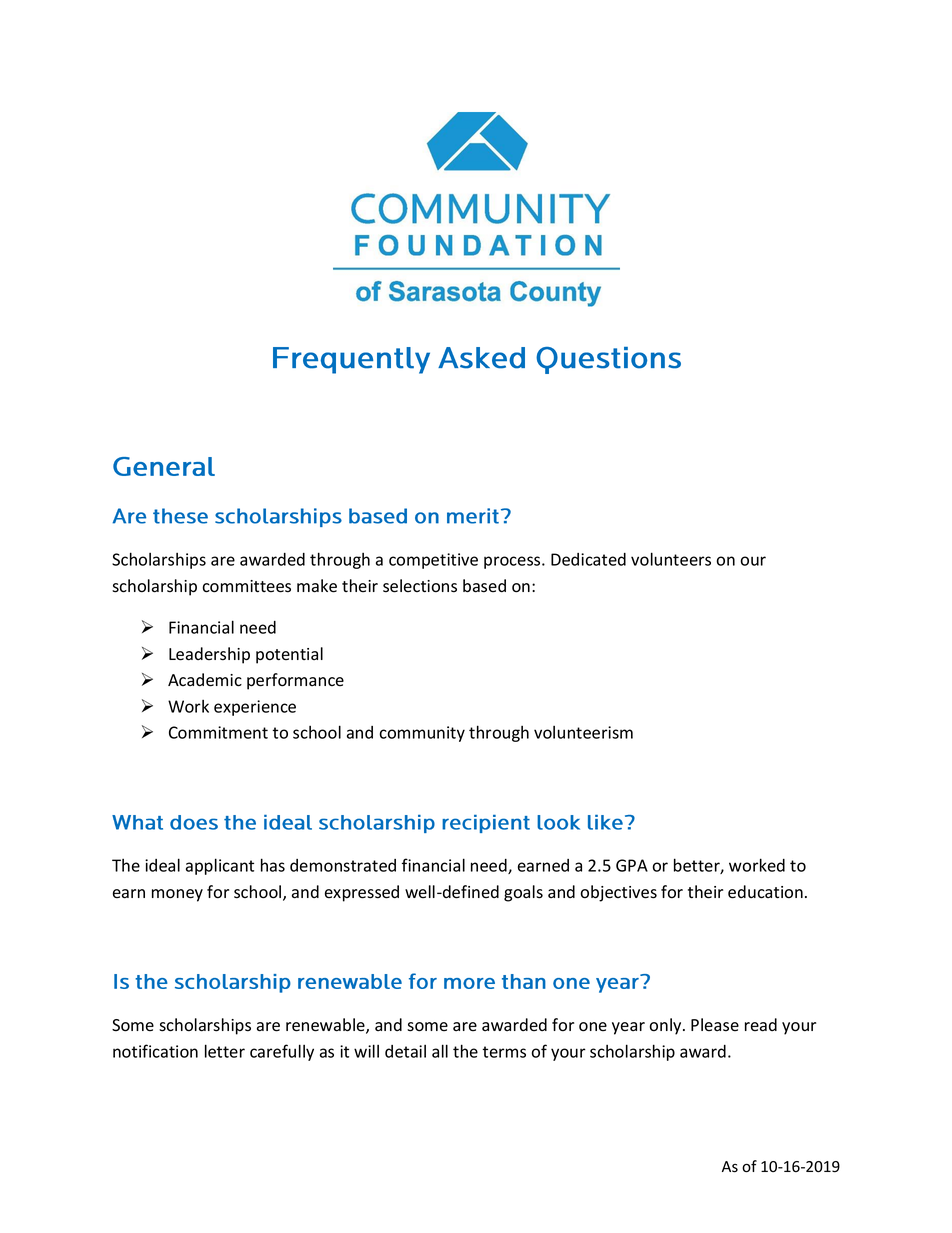 The image size is (952, 1233). I want to click on applicant, so click(220, 866).
